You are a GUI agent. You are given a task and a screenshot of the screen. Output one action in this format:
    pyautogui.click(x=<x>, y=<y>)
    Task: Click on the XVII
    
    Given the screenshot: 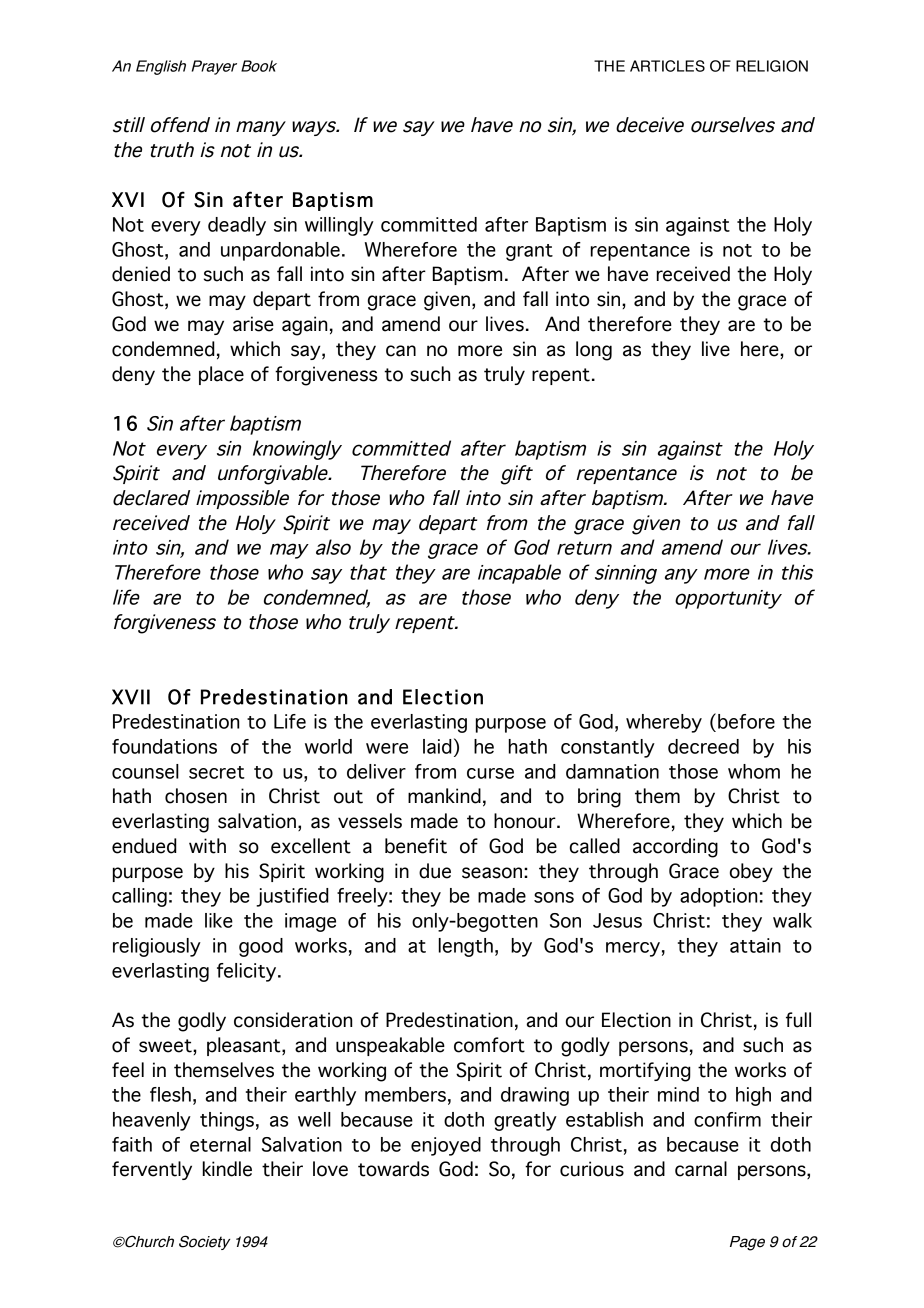 What is the action you would take?
    pyautogui.click(x=131, y=697)
